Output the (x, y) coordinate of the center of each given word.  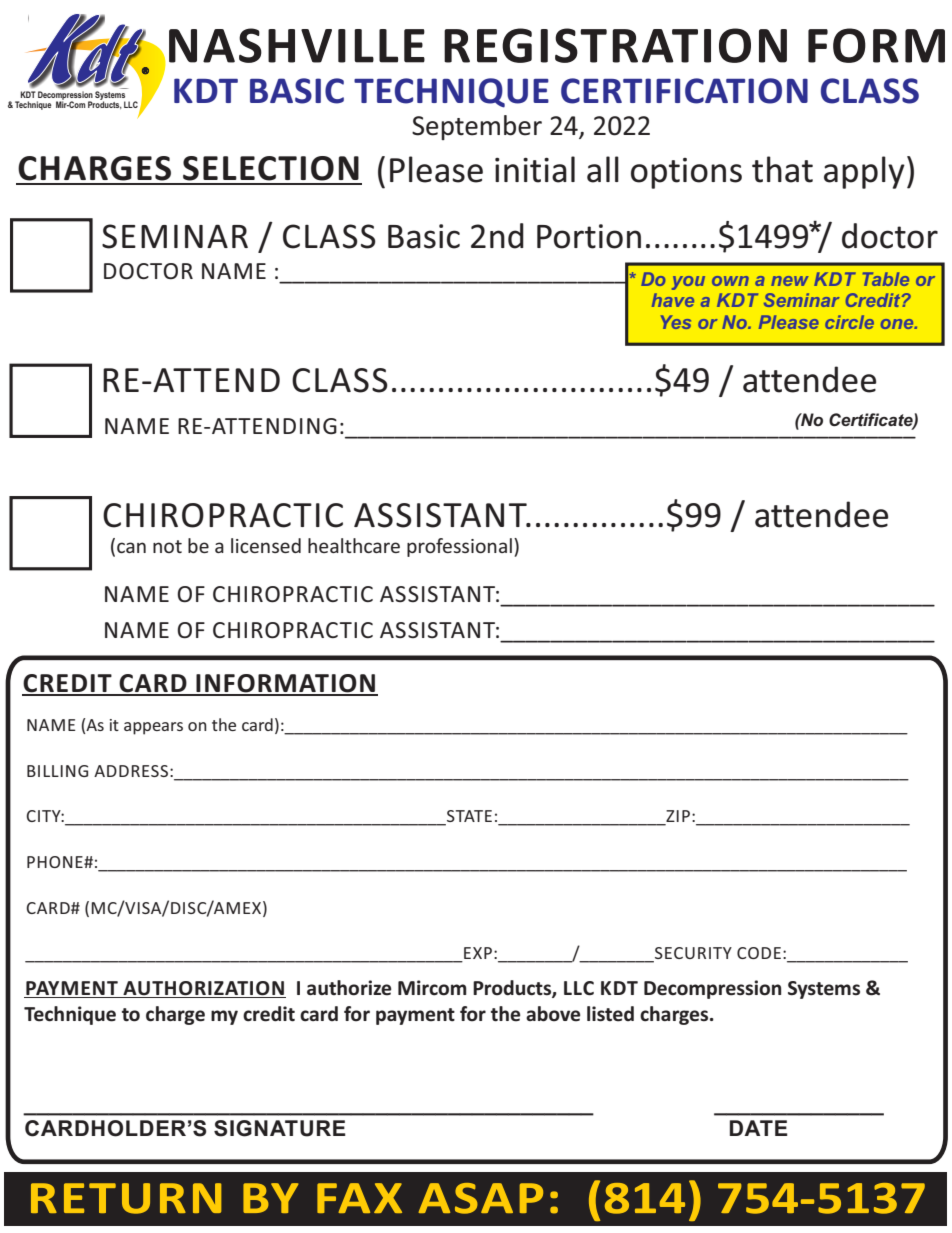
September (477, 127)
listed (610, 1014)
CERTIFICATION (684, 91)
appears (153, 728)
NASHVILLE (297, 45)
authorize (349, 988)
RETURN (126, 1198)
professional (459, 547)
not (167, 546)
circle (849, 322)
